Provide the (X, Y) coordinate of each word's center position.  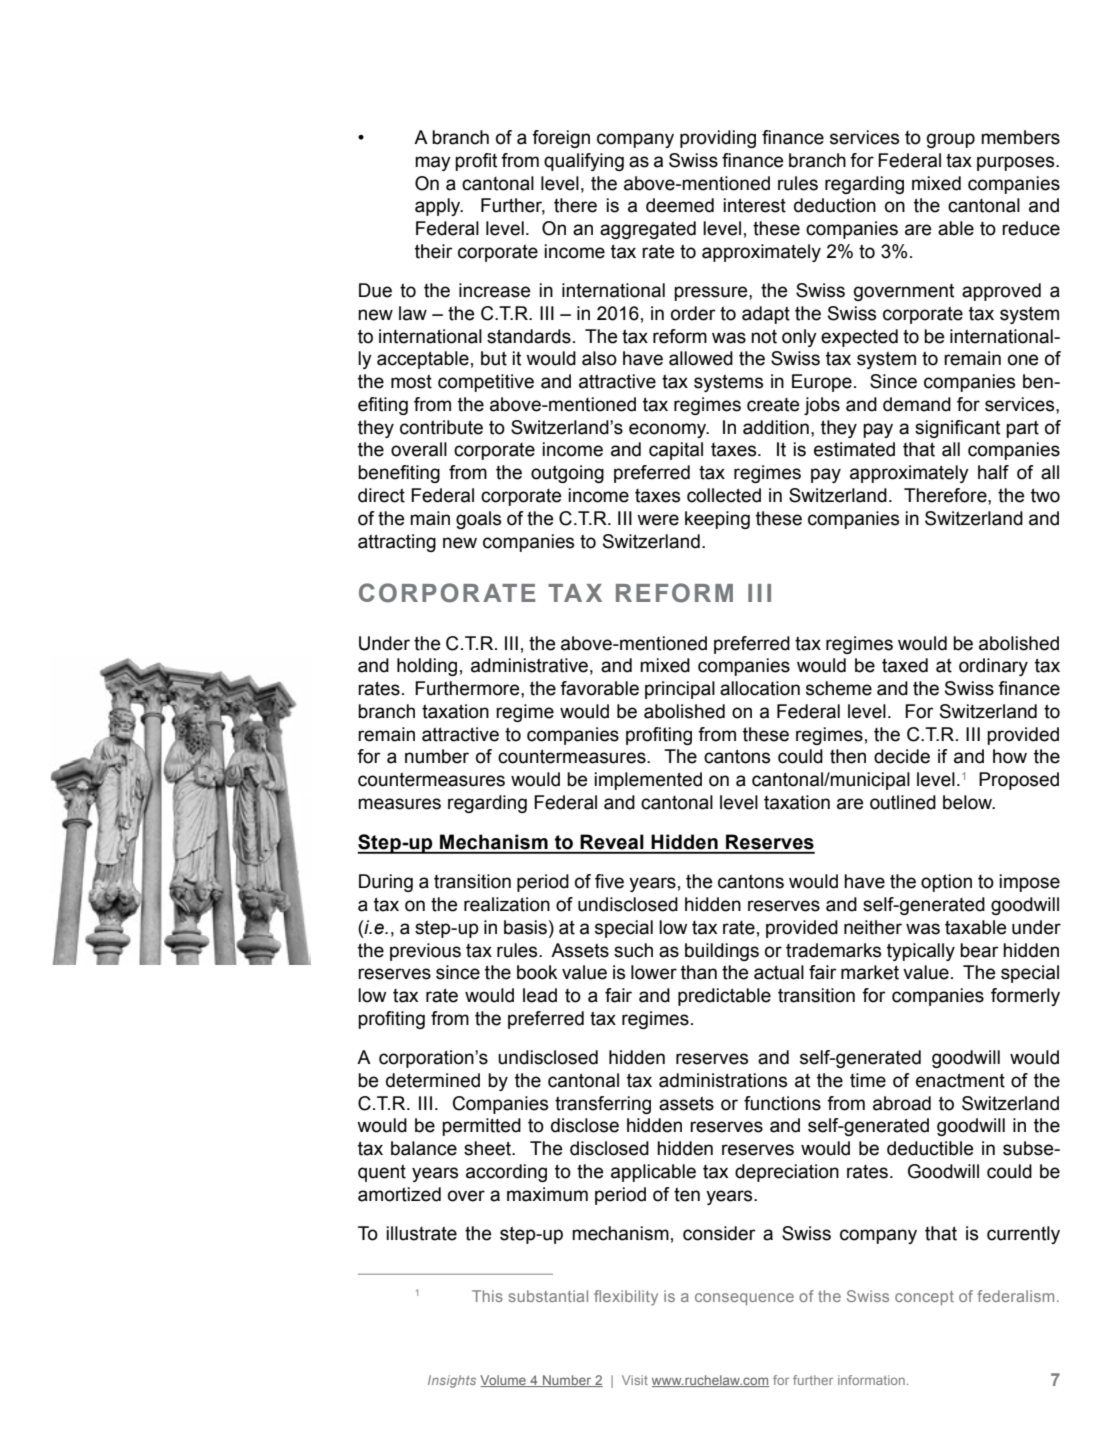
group (951, 140)
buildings (722, 952)
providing (718, 139)
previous (425, 952)
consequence (744, 1299)
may (433, 163)
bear (979, 950)
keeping (717, 520)
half (993, 472)
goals (478, 520)
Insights (452, 1381)
